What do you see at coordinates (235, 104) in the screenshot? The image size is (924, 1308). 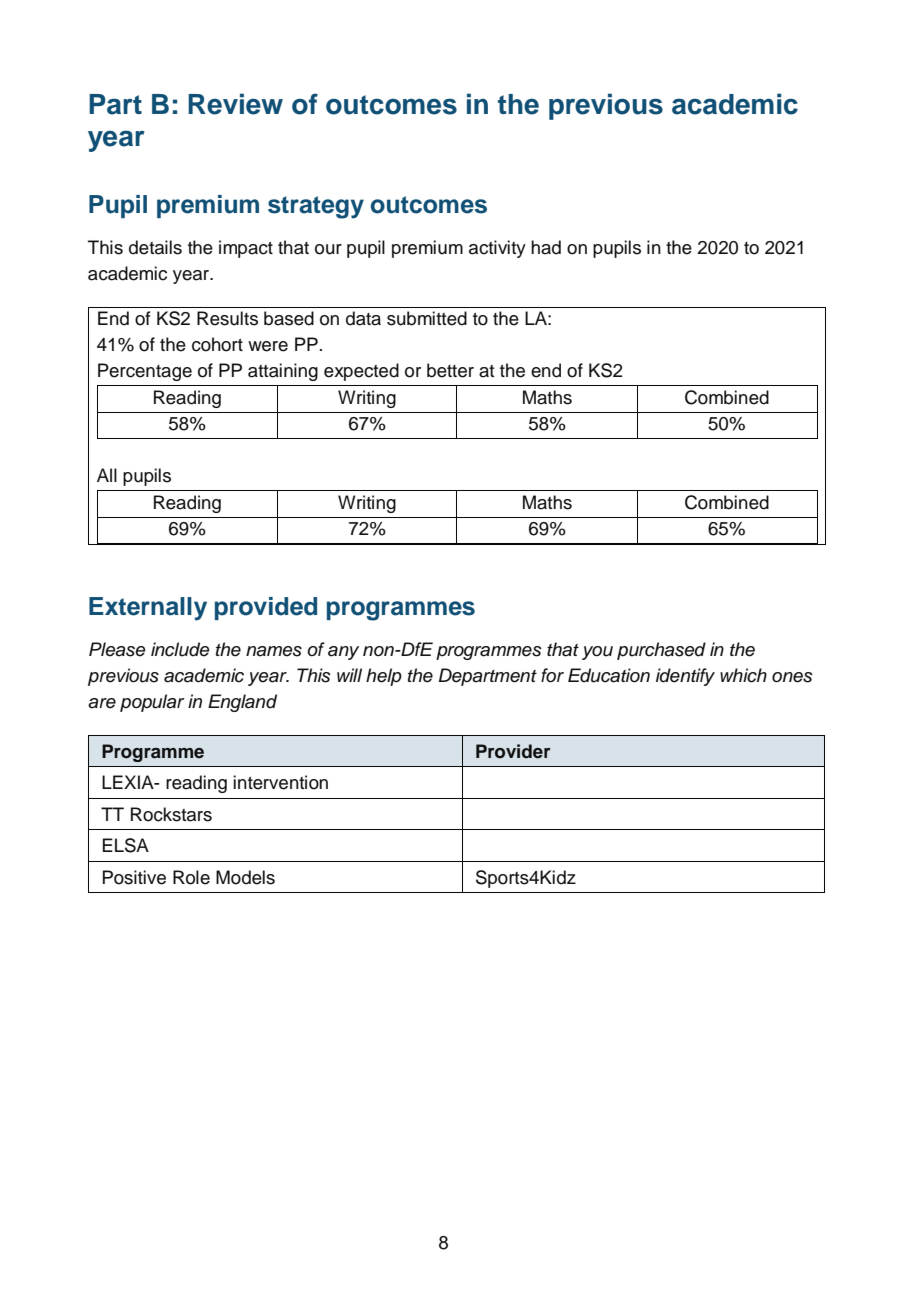 I see `Review` at bounding box center [235, 104].
